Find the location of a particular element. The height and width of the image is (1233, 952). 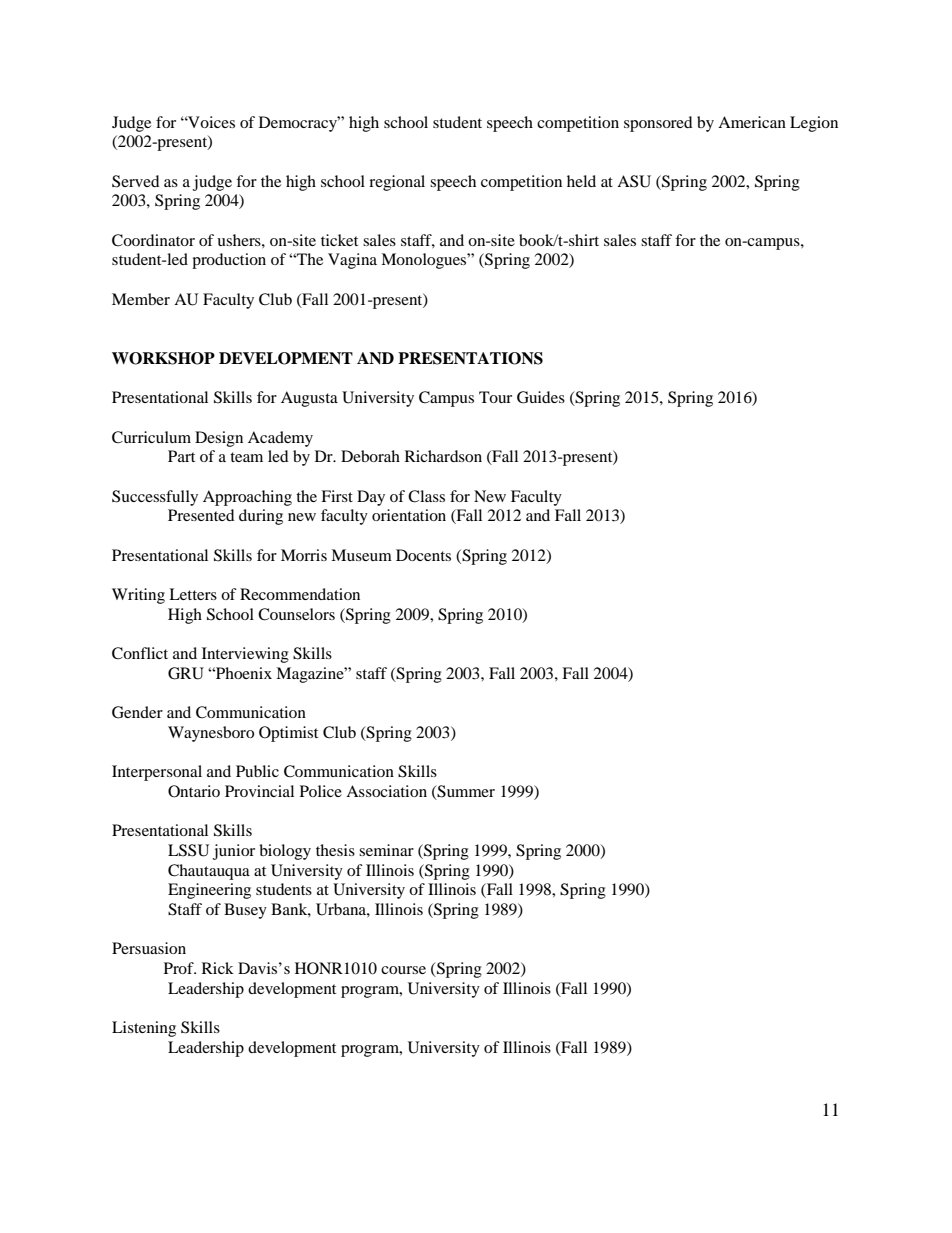

orientation is located at coordinates (409, 515).
